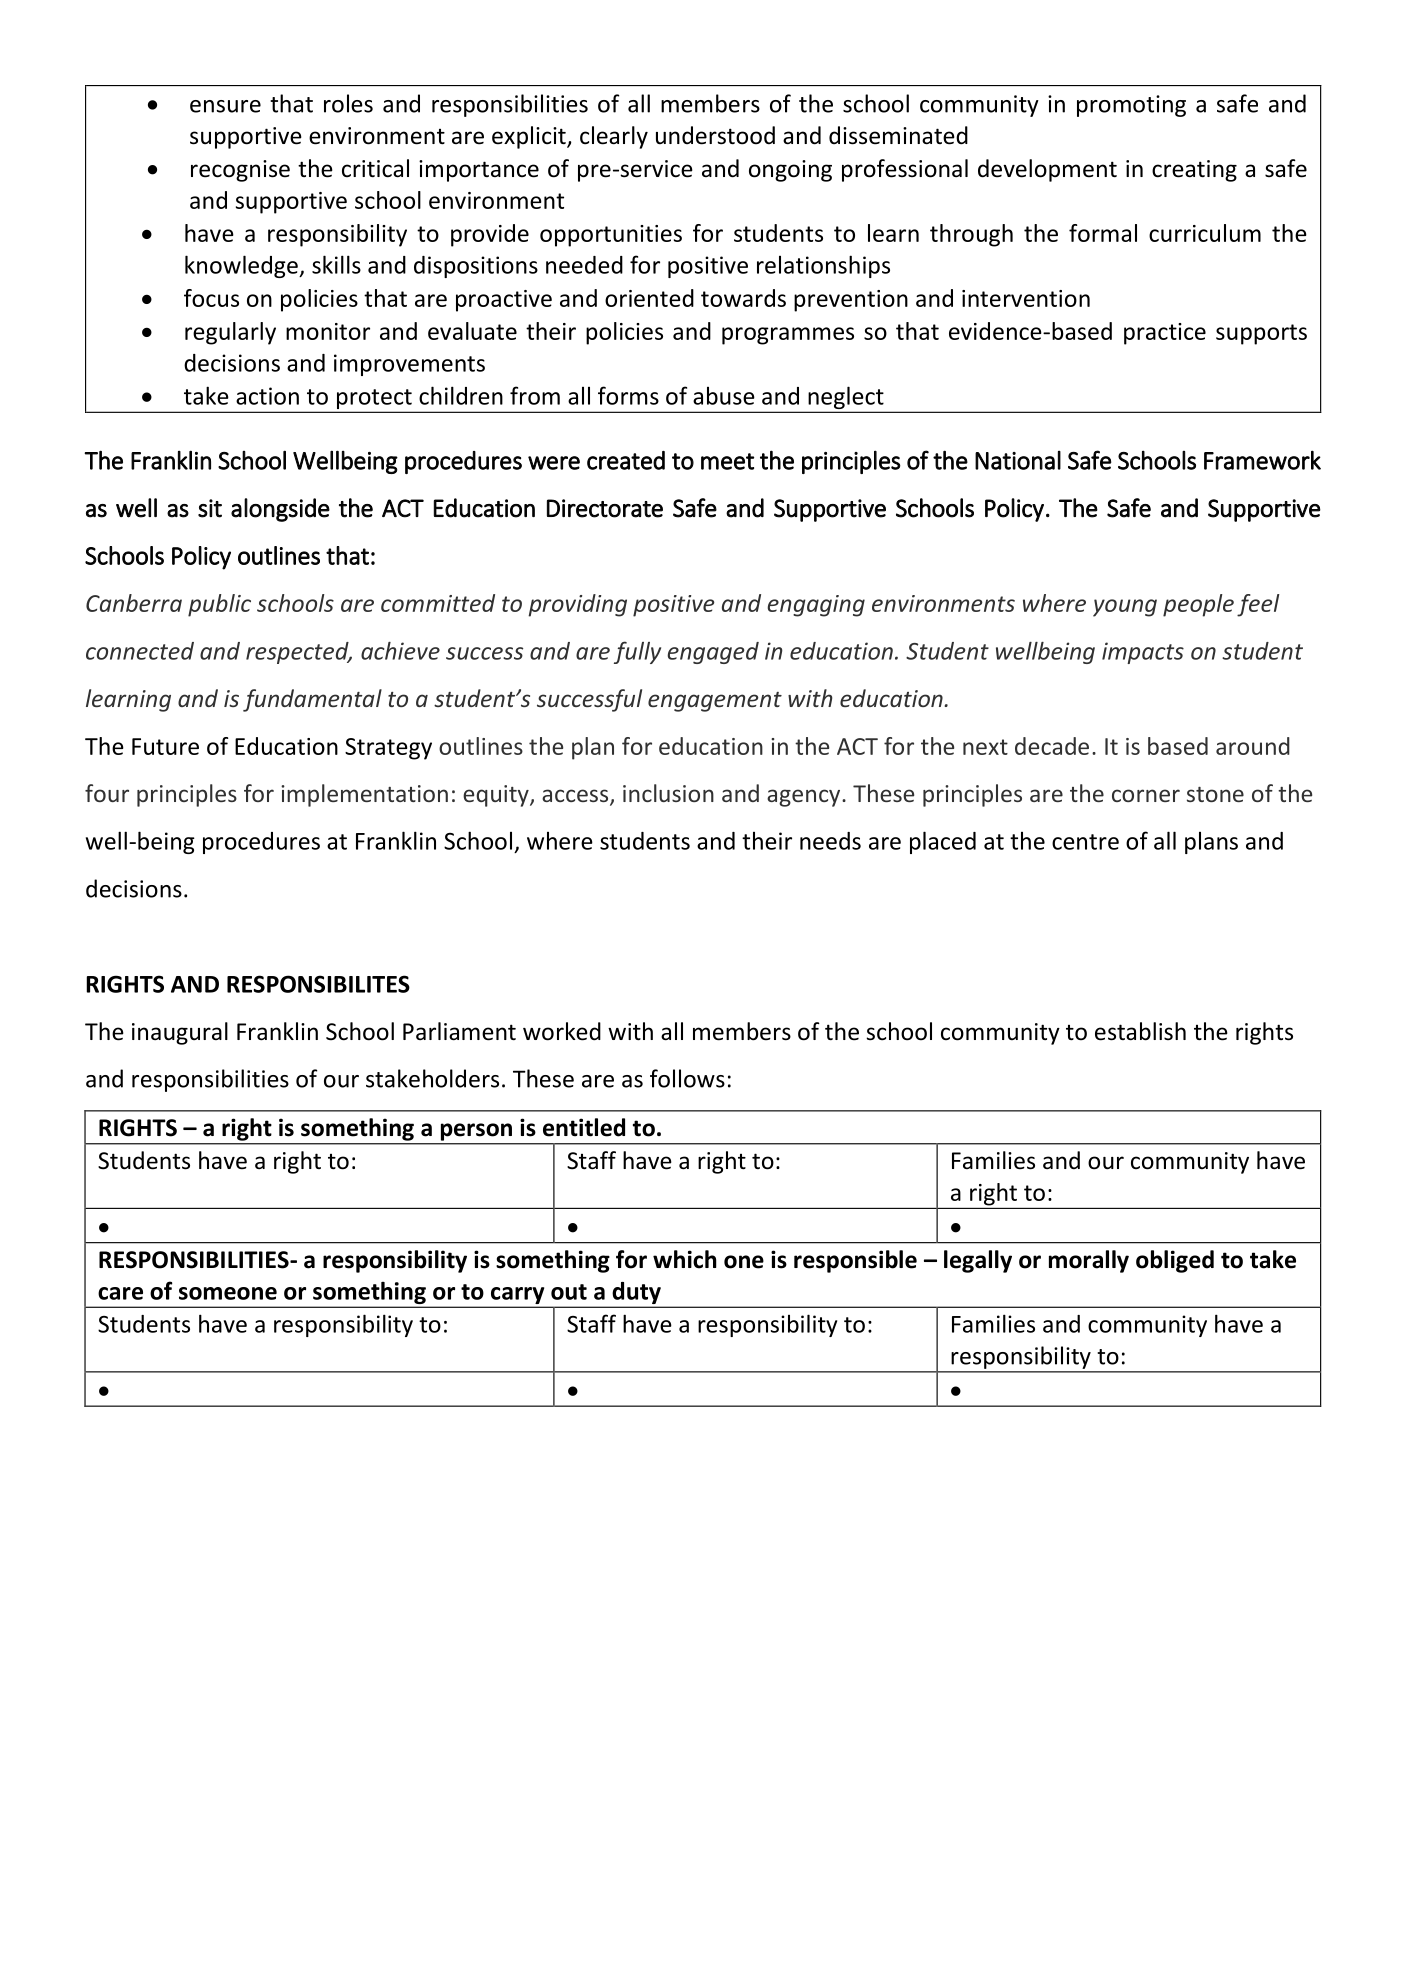 Image resolution: width=1406 pixels, height=1988 pixels. Describe the element at coordinates (724, 396) in the screenshot. I see `abuse` at that location.
